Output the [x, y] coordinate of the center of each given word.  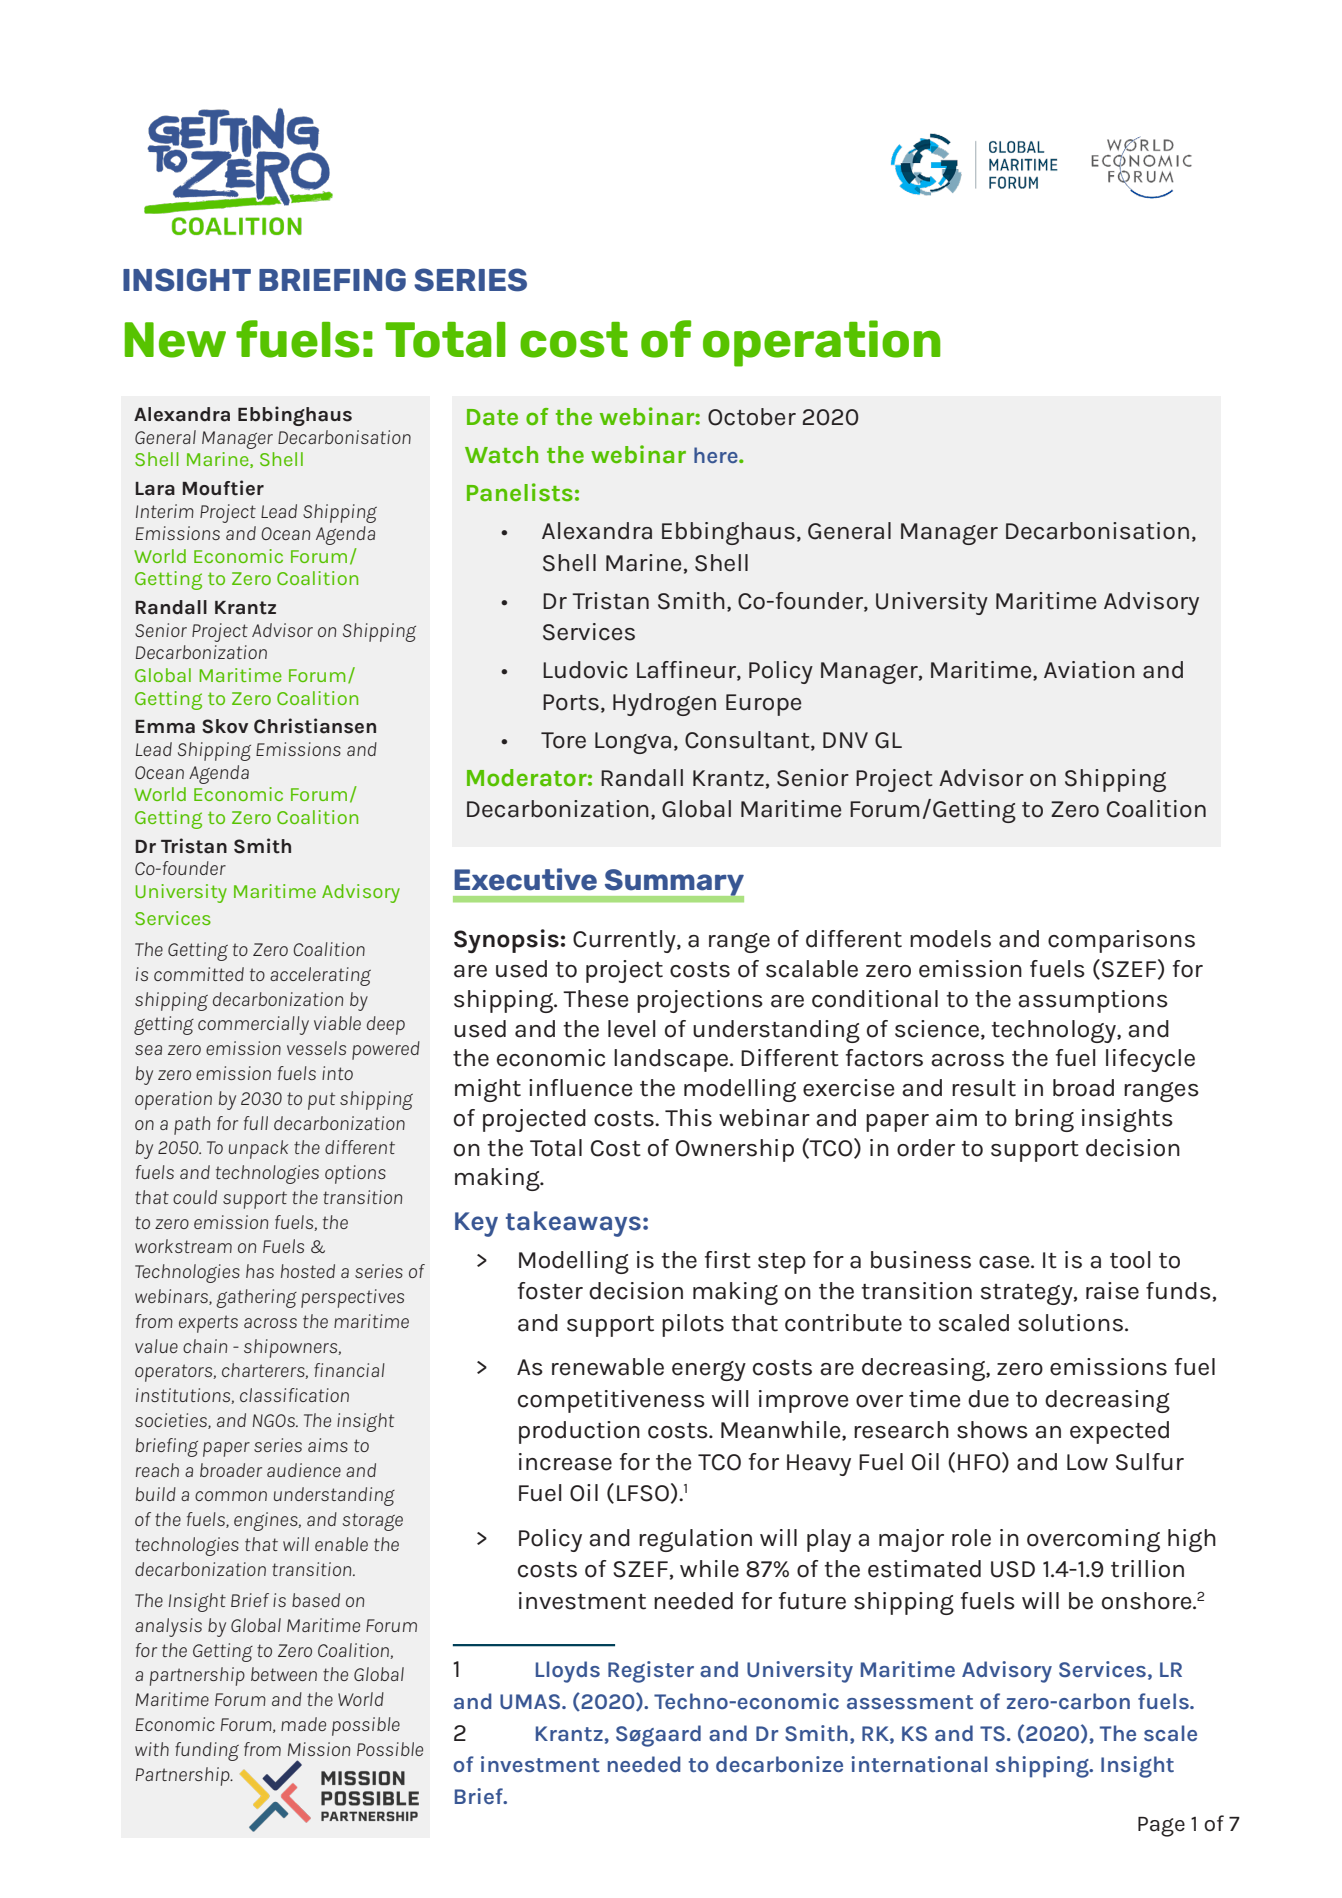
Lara [155, 489]
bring [1044, 1120]
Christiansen [315, 726]
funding [207, 1751]
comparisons [1121, 941]
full [256, 1123]
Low [1087, 1462]
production [579, 1432]
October [752, 417]
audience [304, 1470]
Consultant [748, 740]
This [688, 1118]
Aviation [1089, 670]
